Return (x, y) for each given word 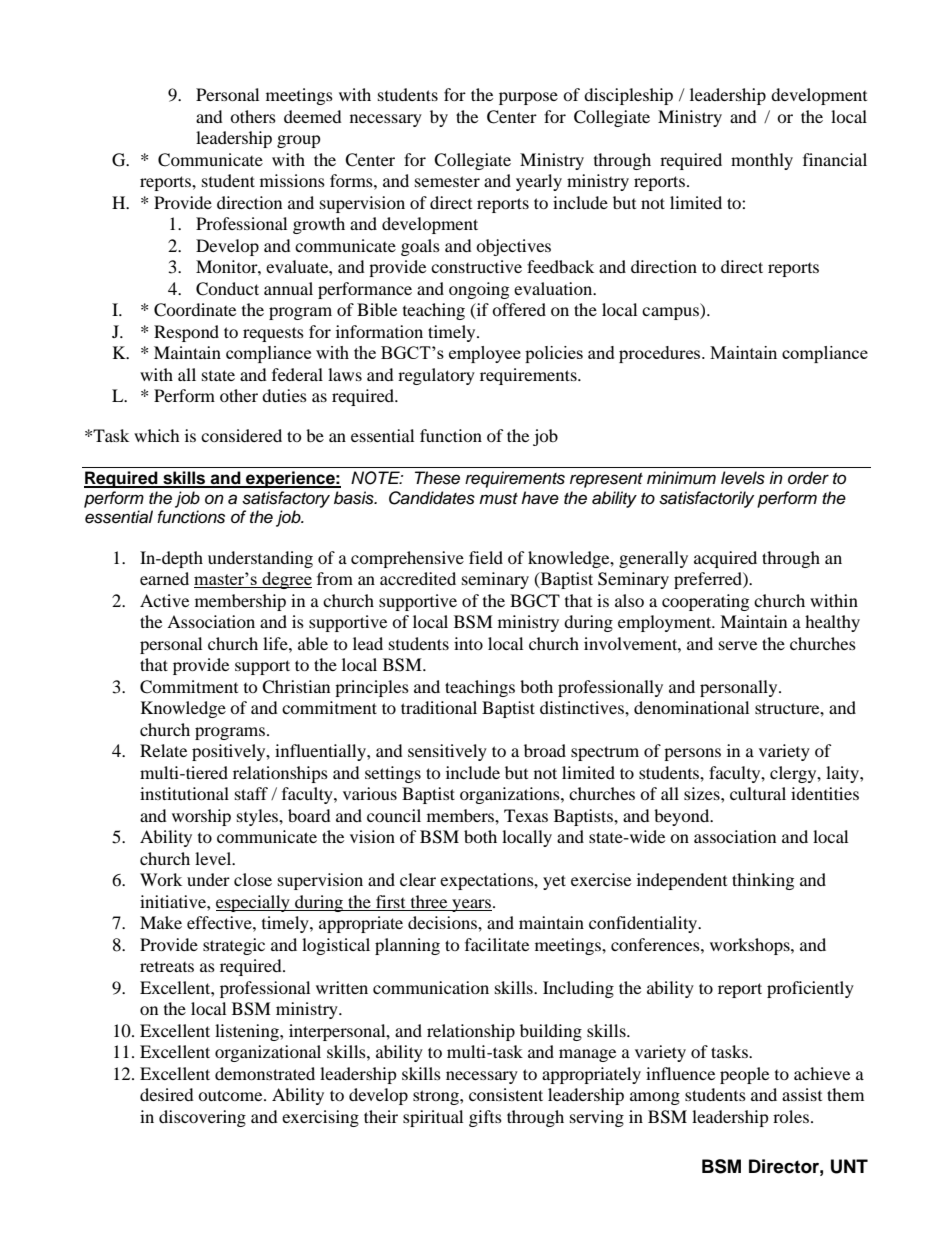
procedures (661, 354)
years (471, 905)
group (299, 141)
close (253, 879)
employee (485, 354)
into (468, 643)
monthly (762, 161)
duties (284, 395)
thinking (763, 881)
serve (738, 645)
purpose (528, 98)
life (276, 643)
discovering (202, 1118)
